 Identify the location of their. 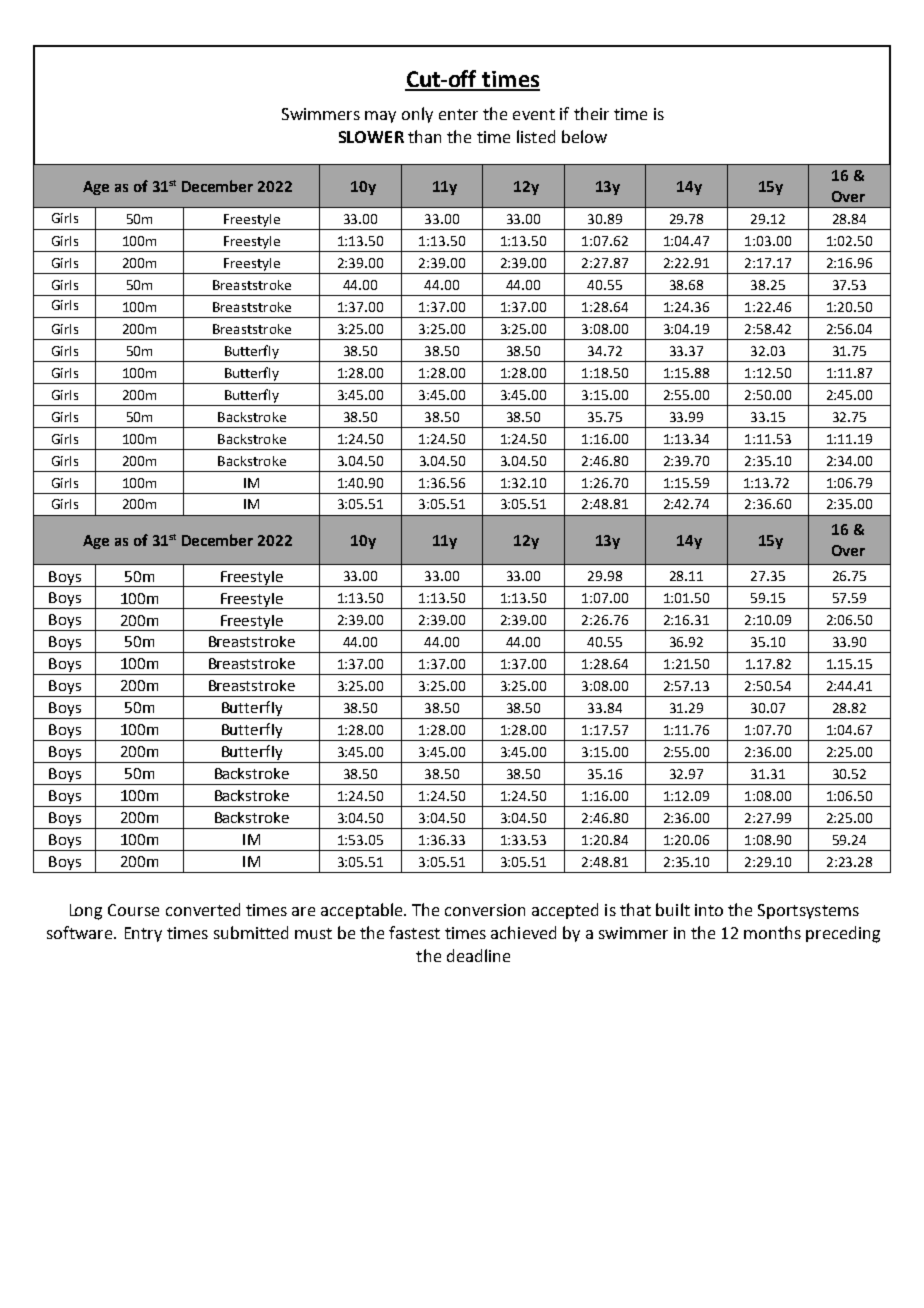
(591, 113).
